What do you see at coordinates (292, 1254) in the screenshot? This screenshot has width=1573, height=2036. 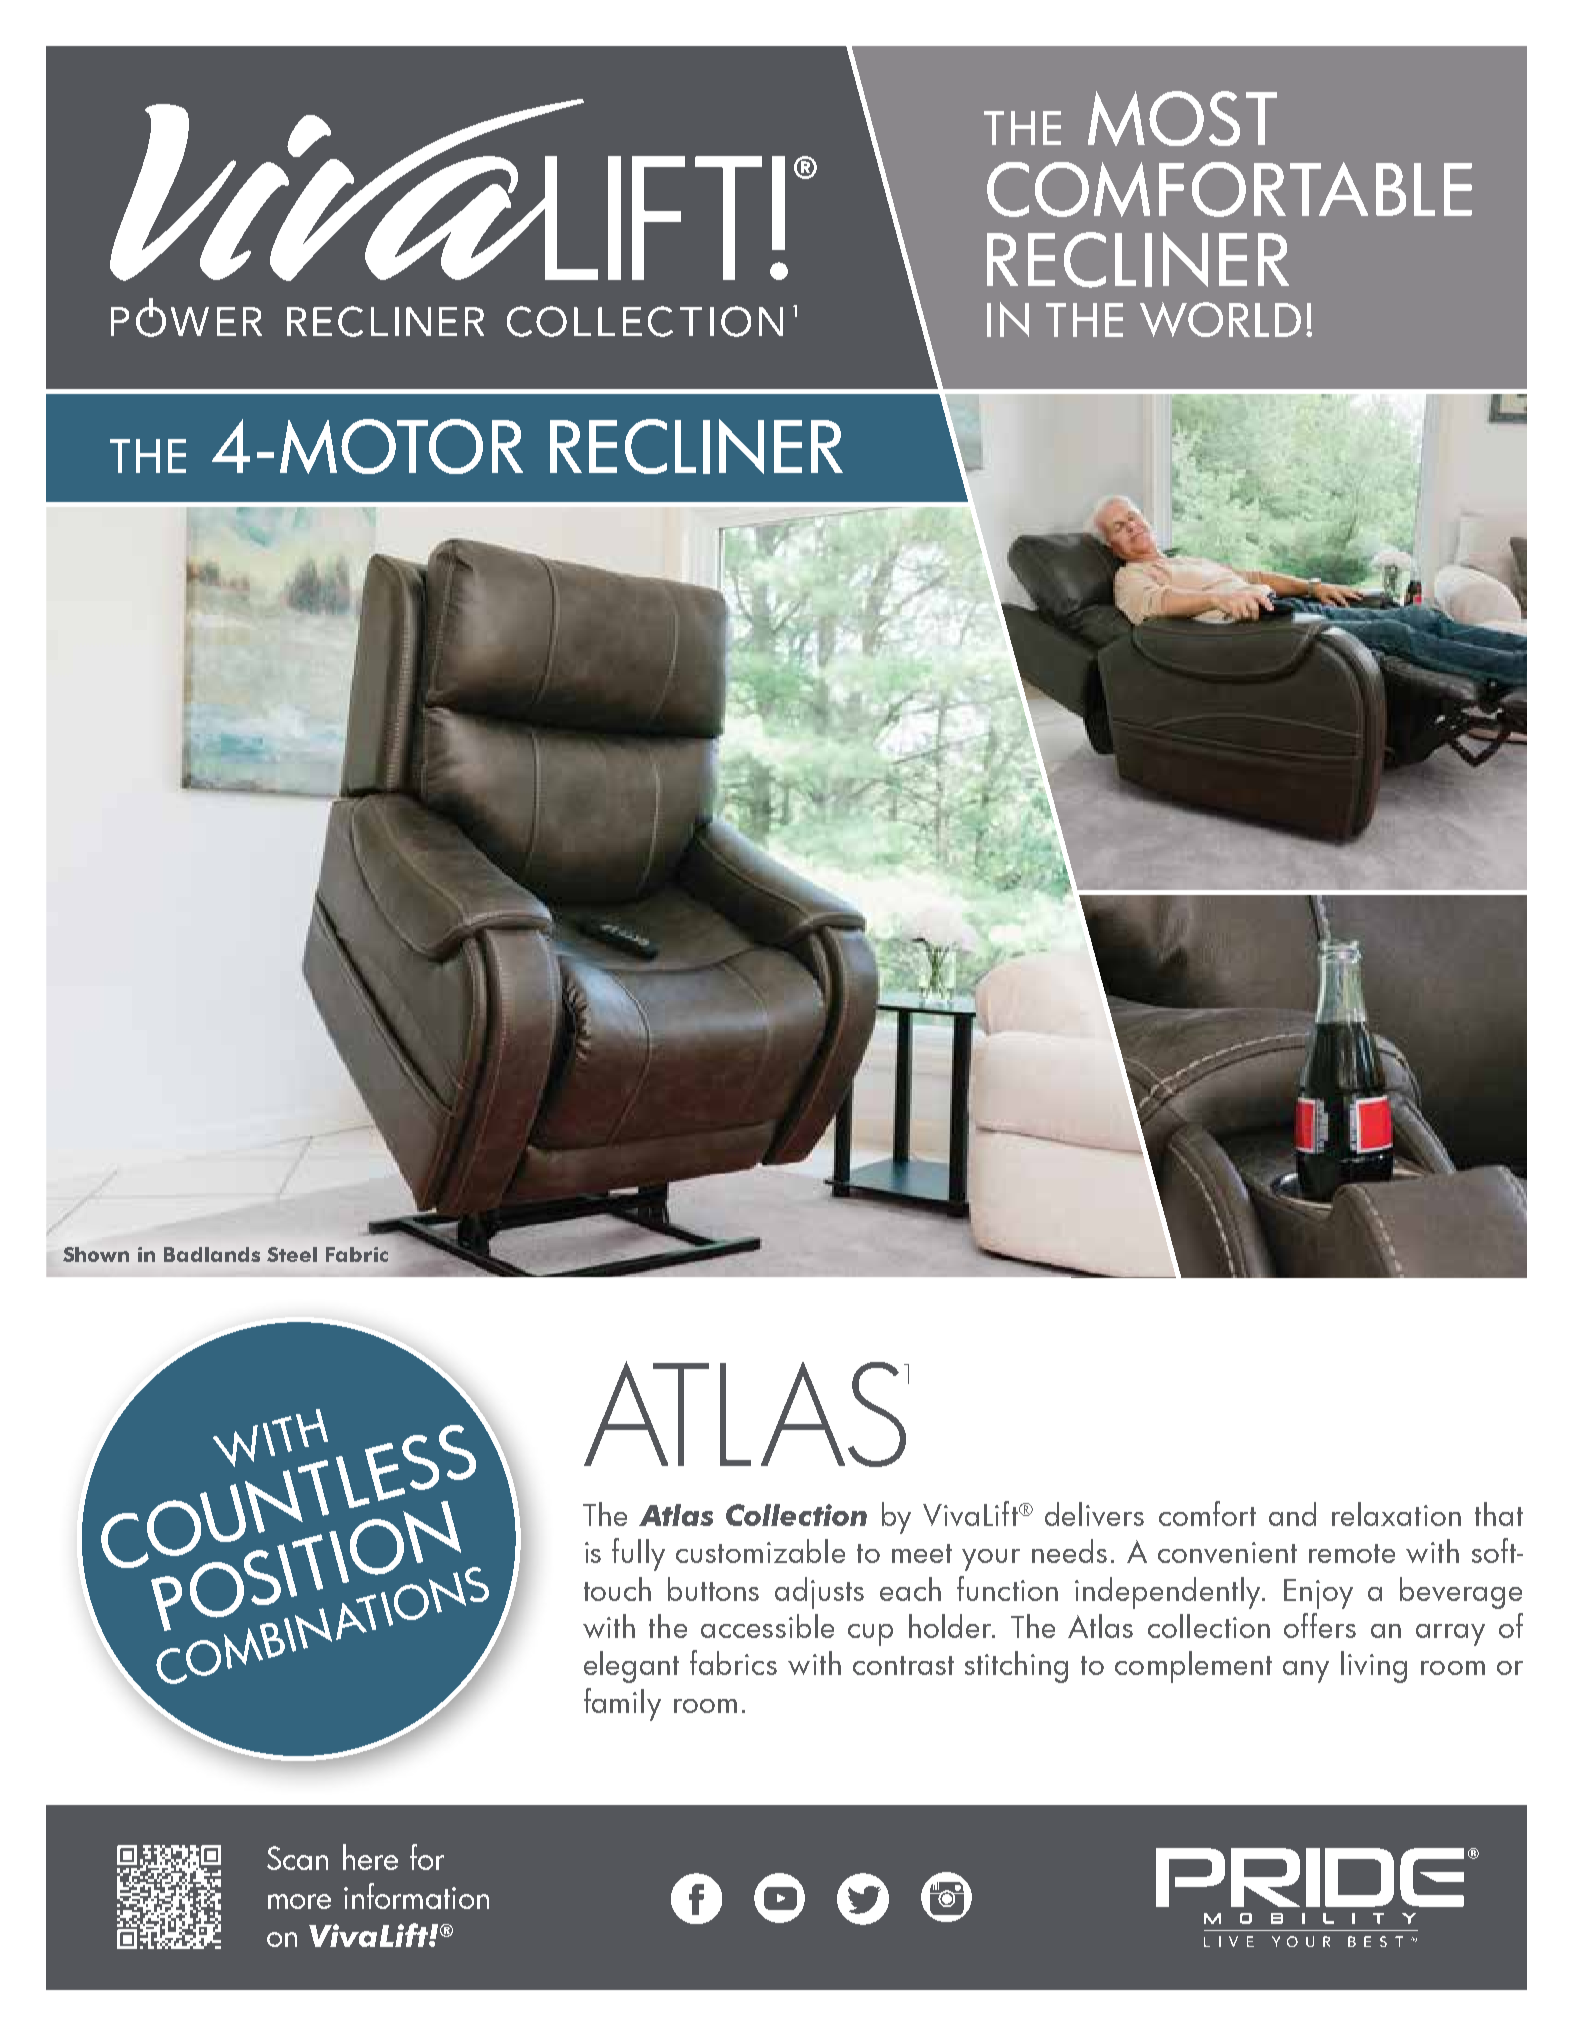 I see `Steel` at bounding box center [292, 1254].
